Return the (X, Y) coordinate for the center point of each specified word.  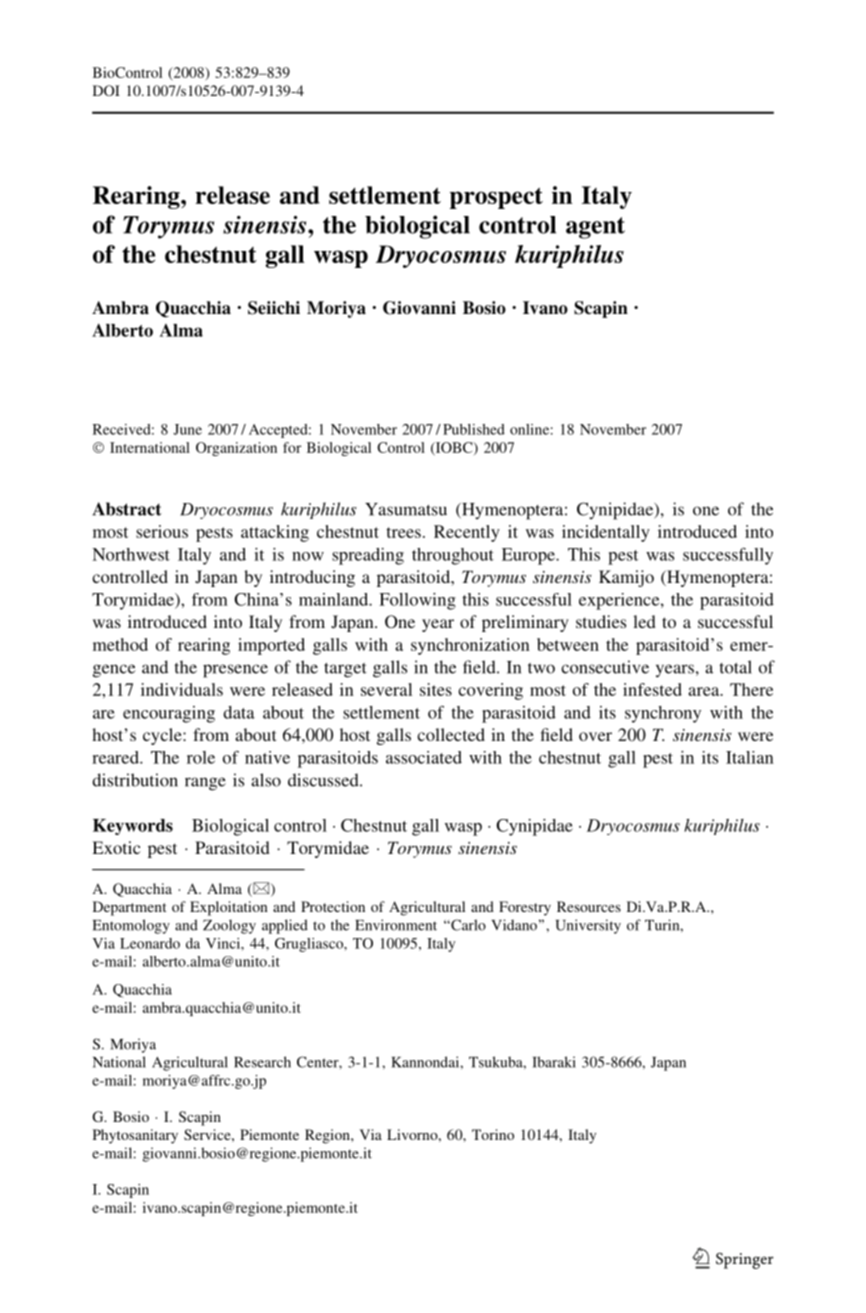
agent (595, 228)
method (120, 644)
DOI (106, 90)
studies (601, 621)
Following (417, 601)
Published (474, 429)
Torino (493, 1134)
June (187, 429)
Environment (396, 925)
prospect (496, 198)
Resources (589, 906)
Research (262, 1062)
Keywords (133, 827)
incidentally (606, 533)
